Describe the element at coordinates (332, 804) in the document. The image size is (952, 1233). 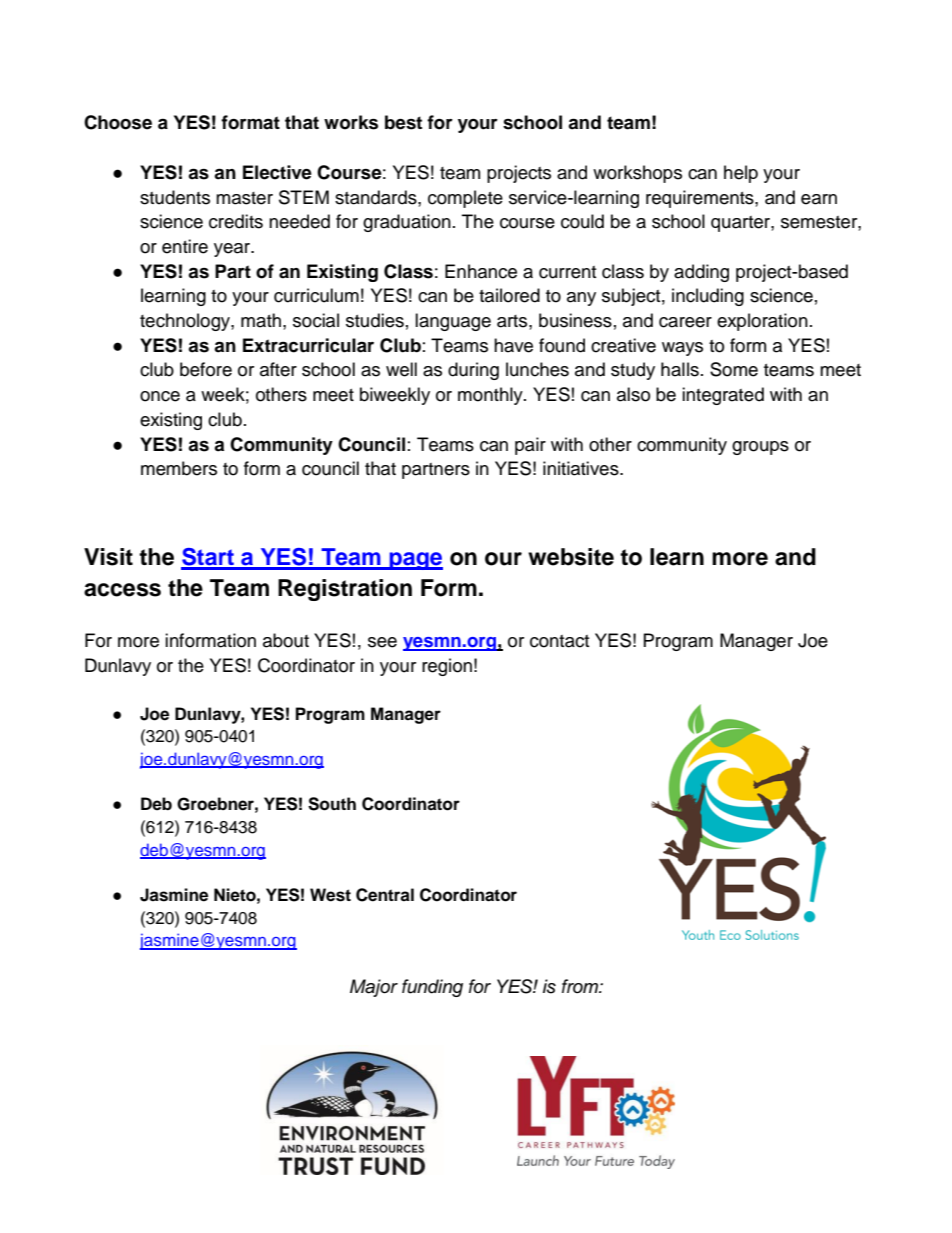
I see `South` at that location.
